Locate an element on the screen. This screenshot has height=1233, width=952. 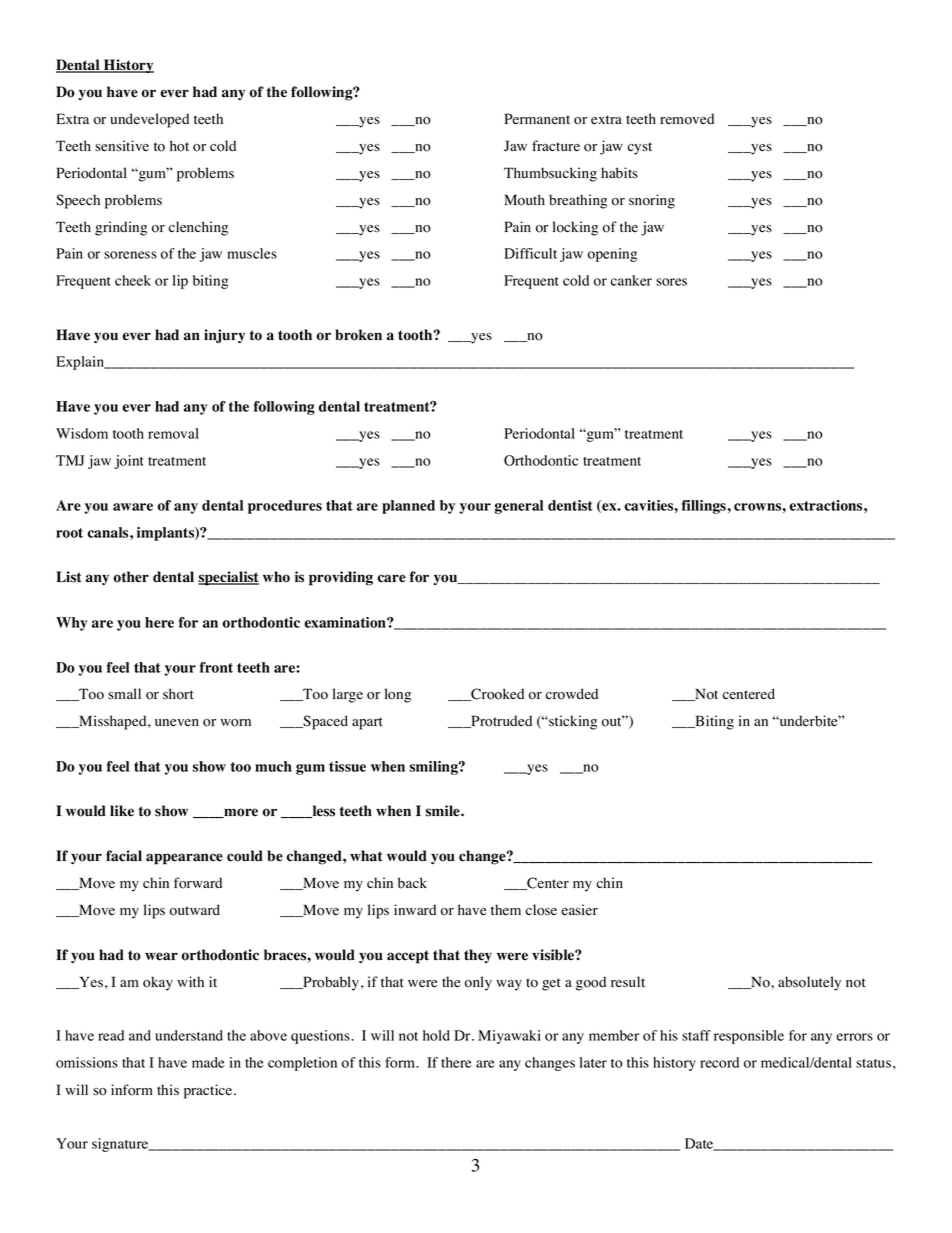
made is located at coordinates (208, 1062).
